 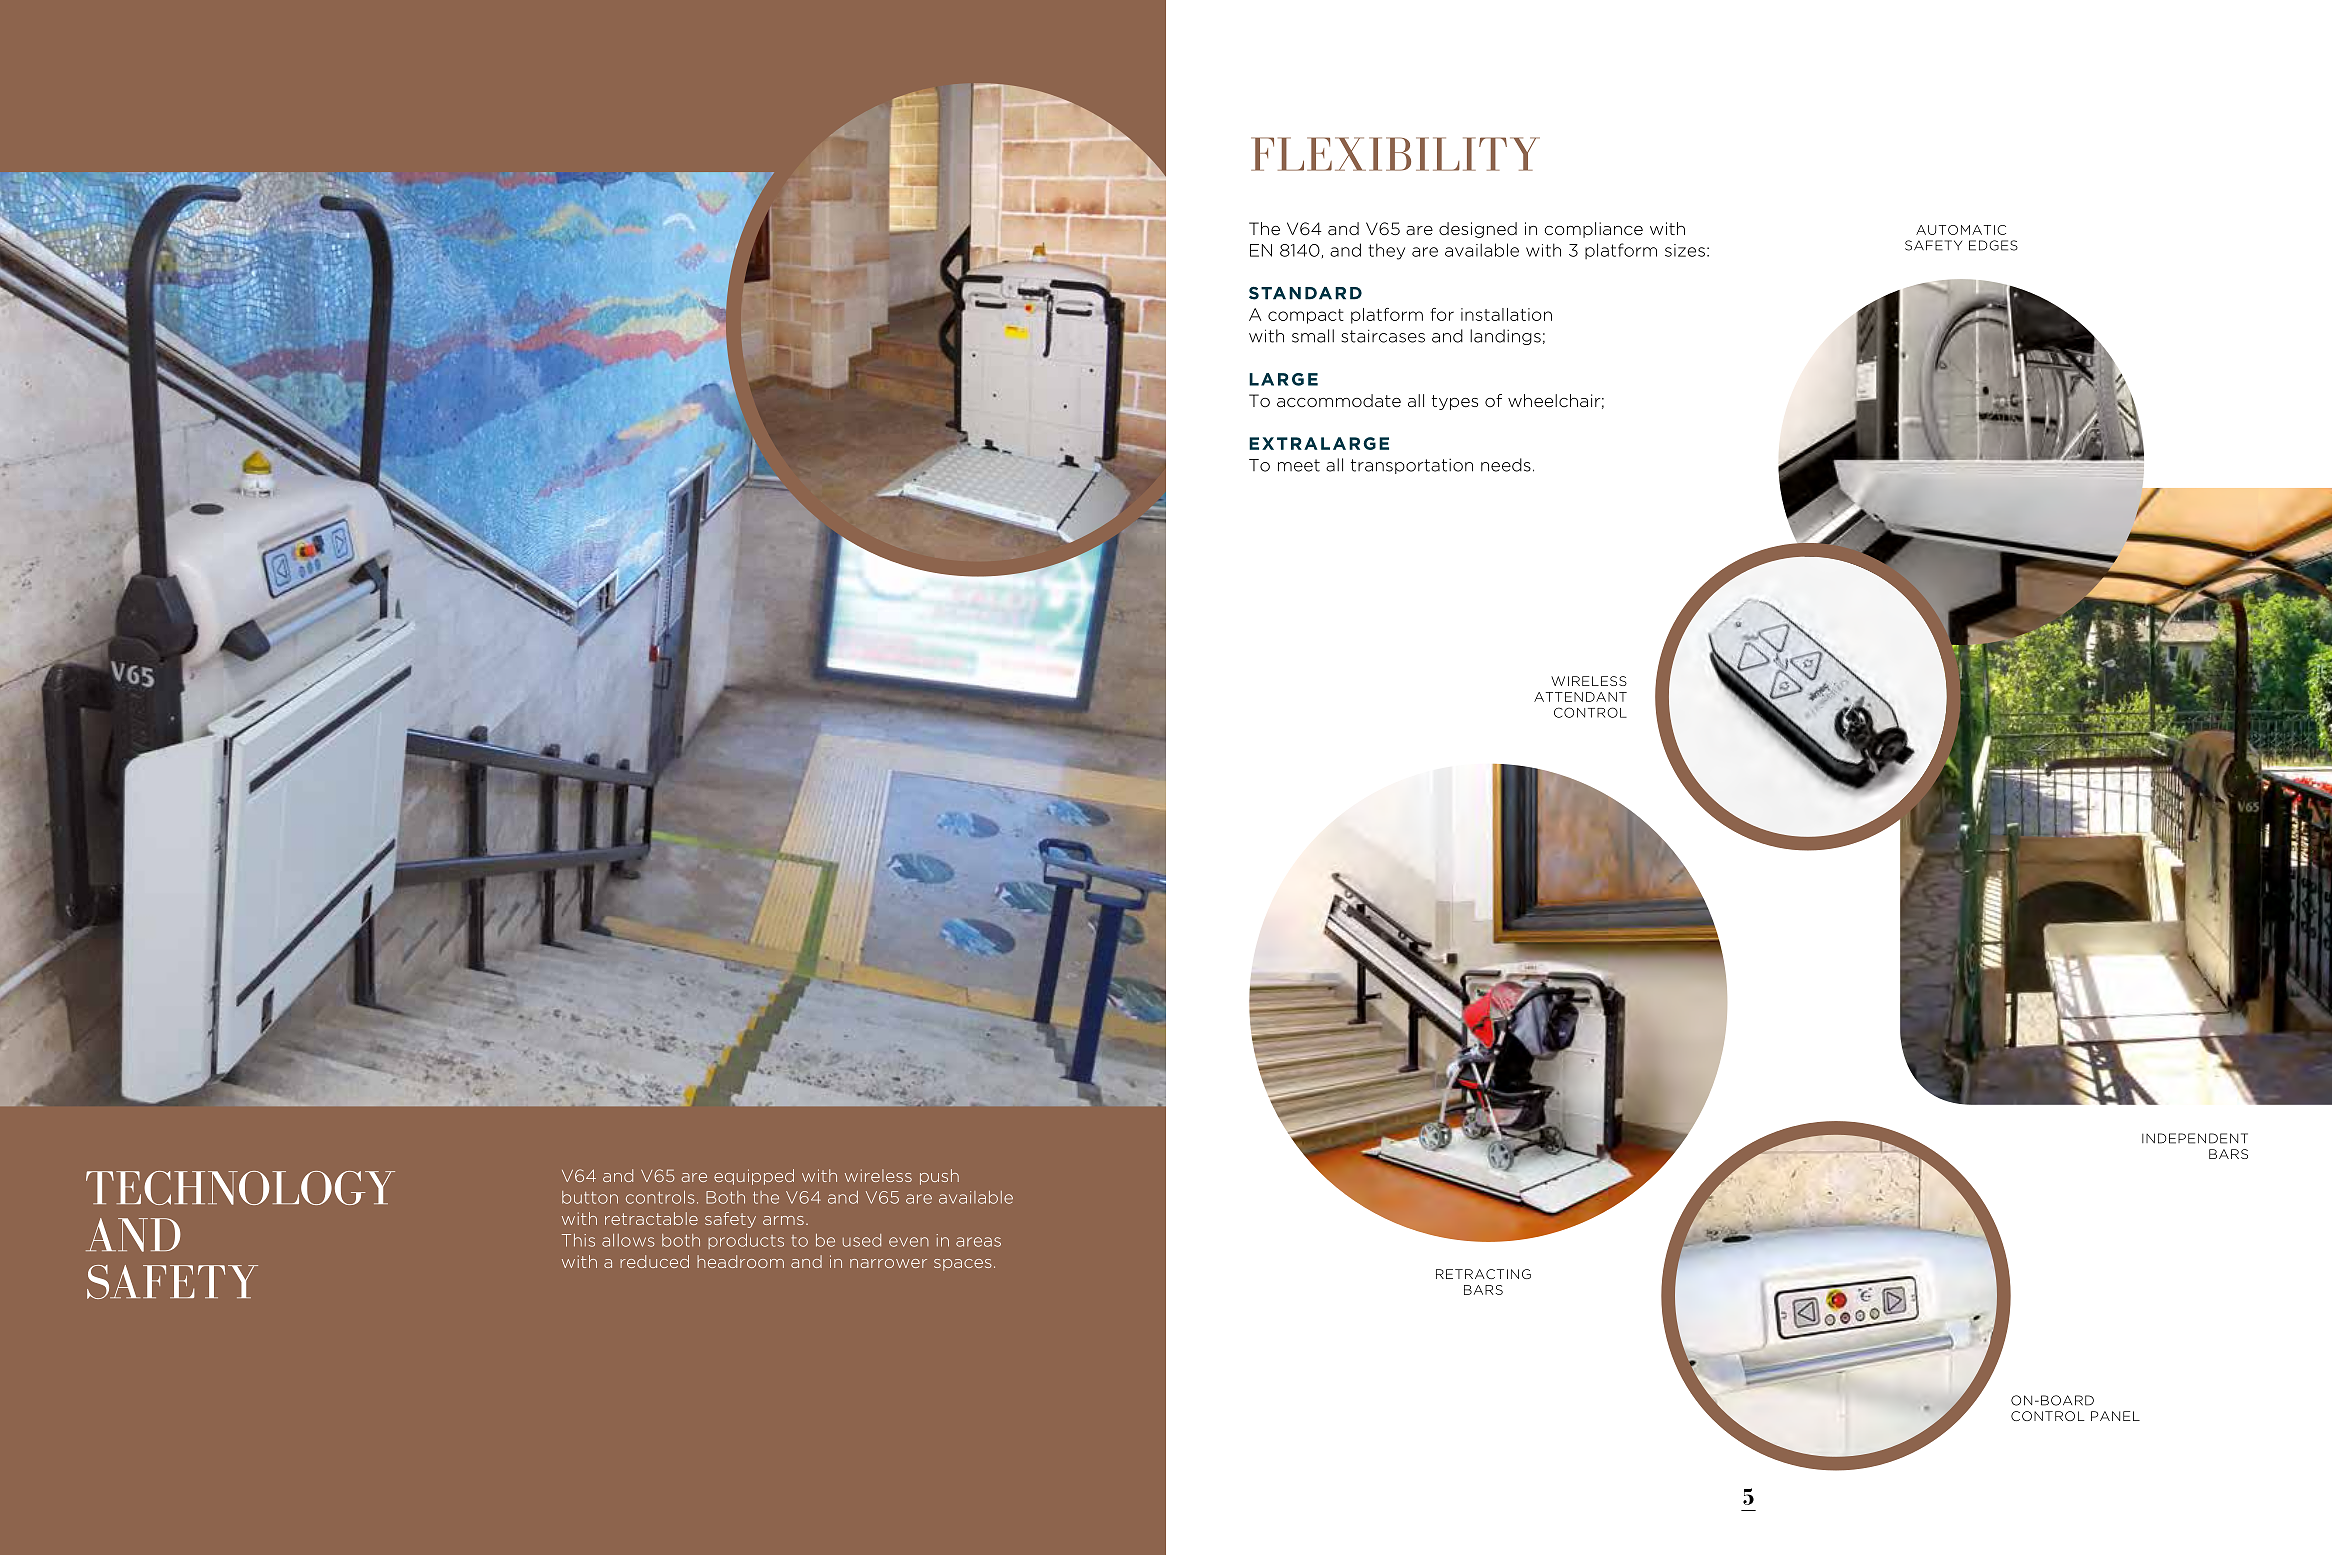 What do you see at coordinates (1580, 697) in the screenshot?
I see `ATTENDANT` at bounding box center [1580, 697].
